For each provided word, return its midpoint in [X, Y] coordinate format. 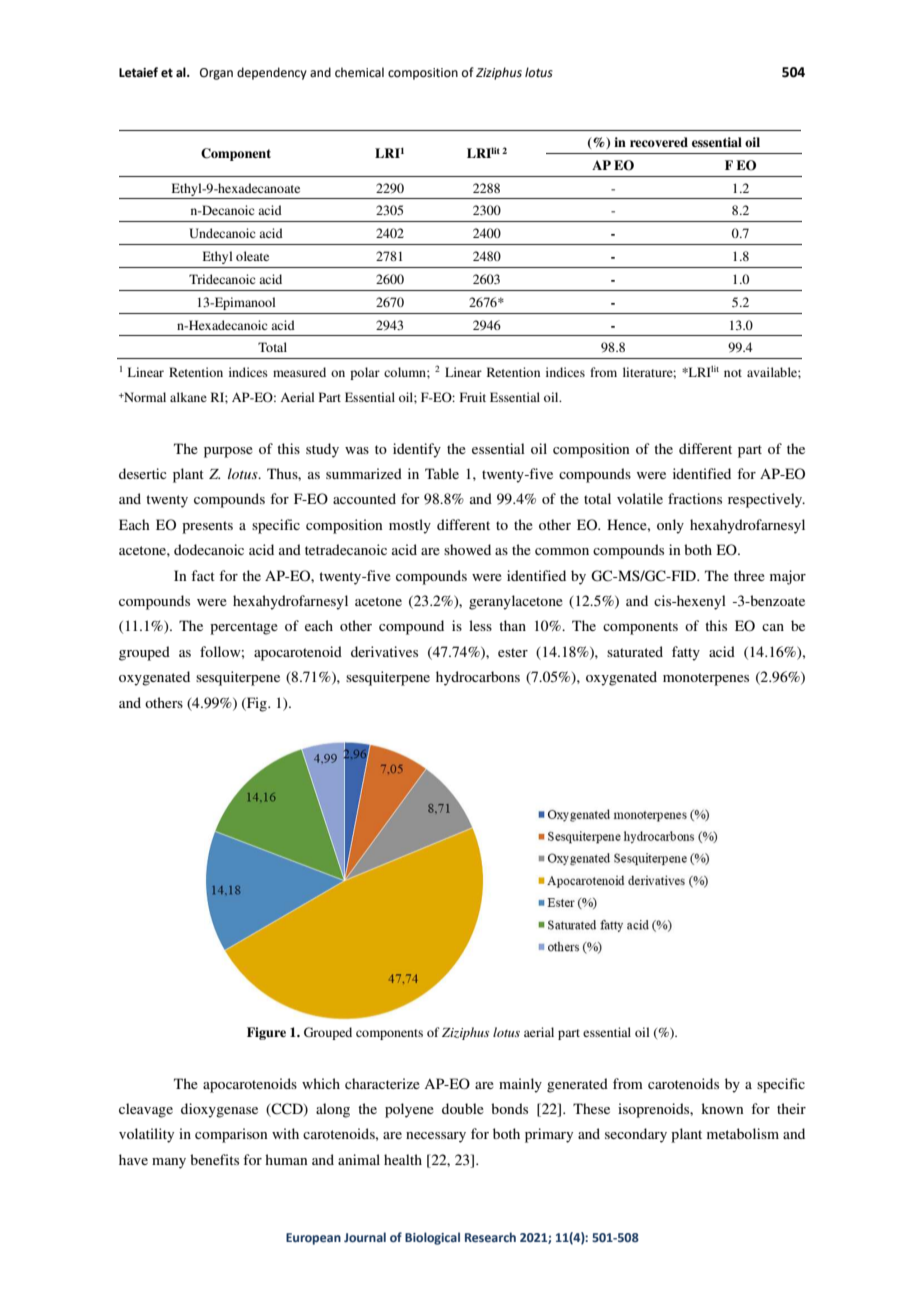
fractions [695, 498]
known [722, 1108]
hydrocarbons [478, 678]
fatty [686, 653]
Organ [216, 74]
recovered [659, 142]
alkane [188, 397]
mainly [520, 1085]
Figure [266, 1033]
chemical [359, 72]
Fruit [473, 397]
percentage [244, 628]
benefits [214, 1159]
